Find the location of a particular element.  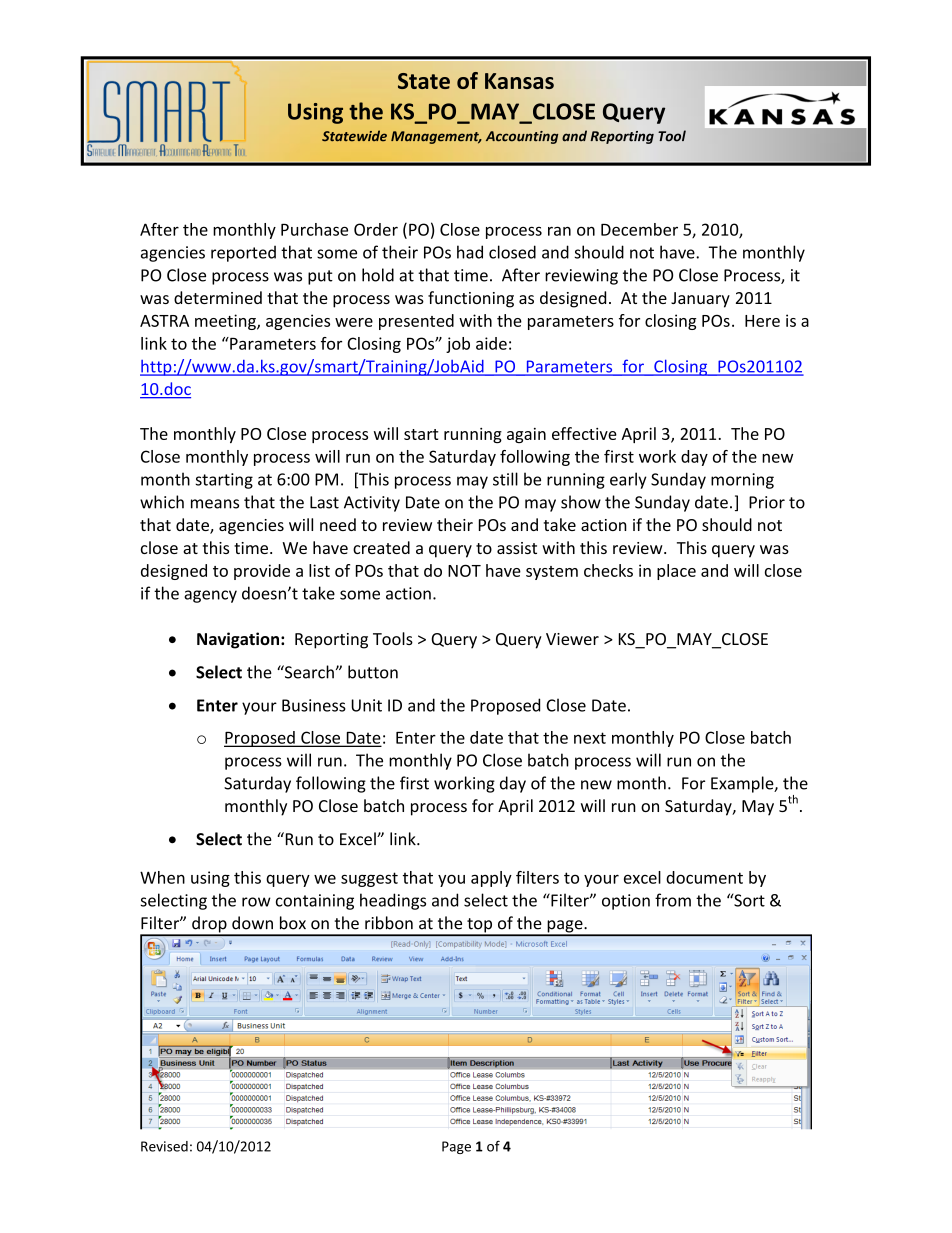

document is located at coordinates (704, 877).
